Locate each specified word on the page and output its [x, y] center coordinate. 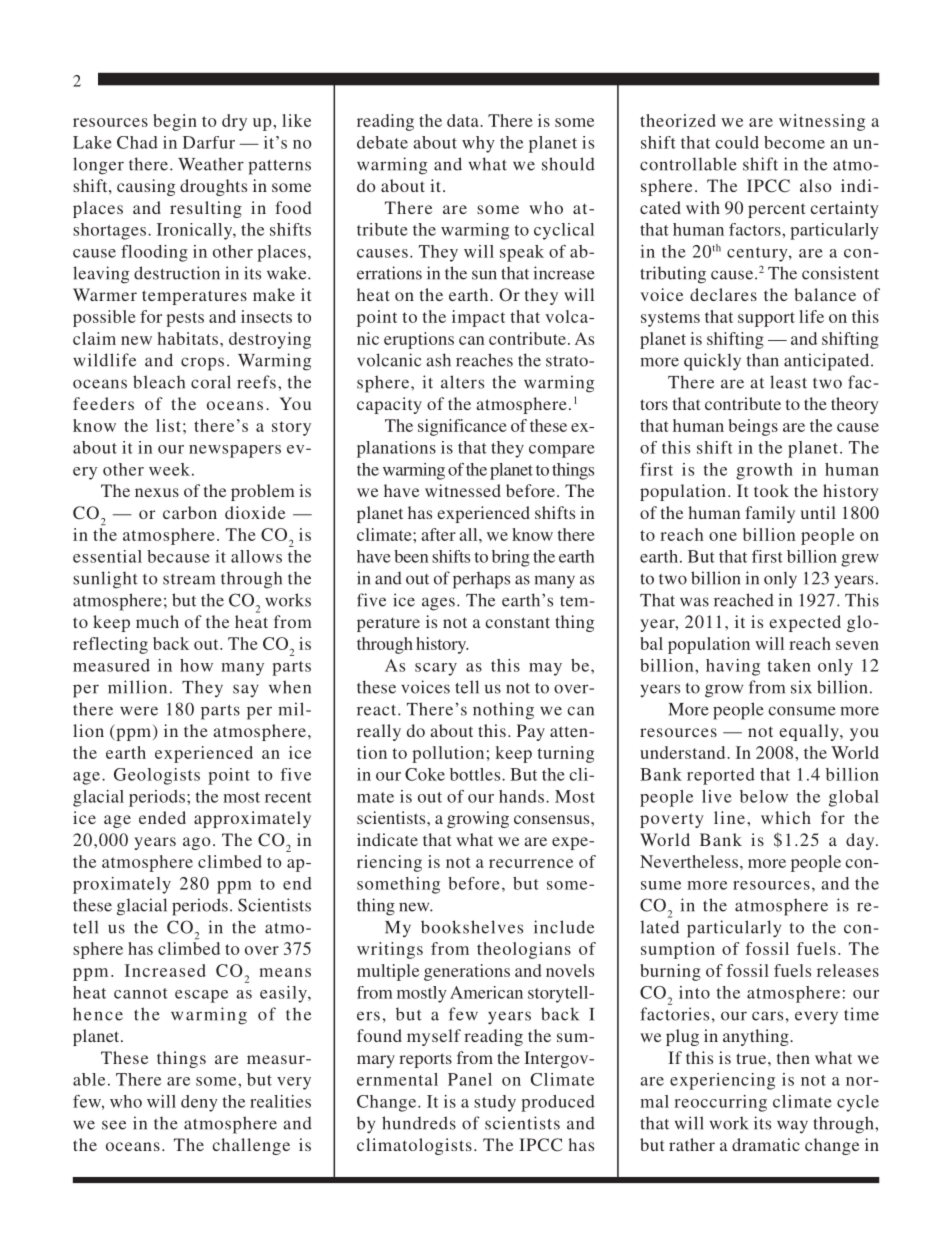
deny [199, 1103]
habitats [189, 338]
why [478, 144]
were [139, 711]
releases [848, 970]
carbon [190, 512]
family [770, 514]
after [438, 534]
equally [810, 732]
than [763, 360]
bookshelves [472, 927]
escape [201, 996]
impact [478, 318]
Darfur [209, 142]
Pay [531, 732]
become [794, 142]
